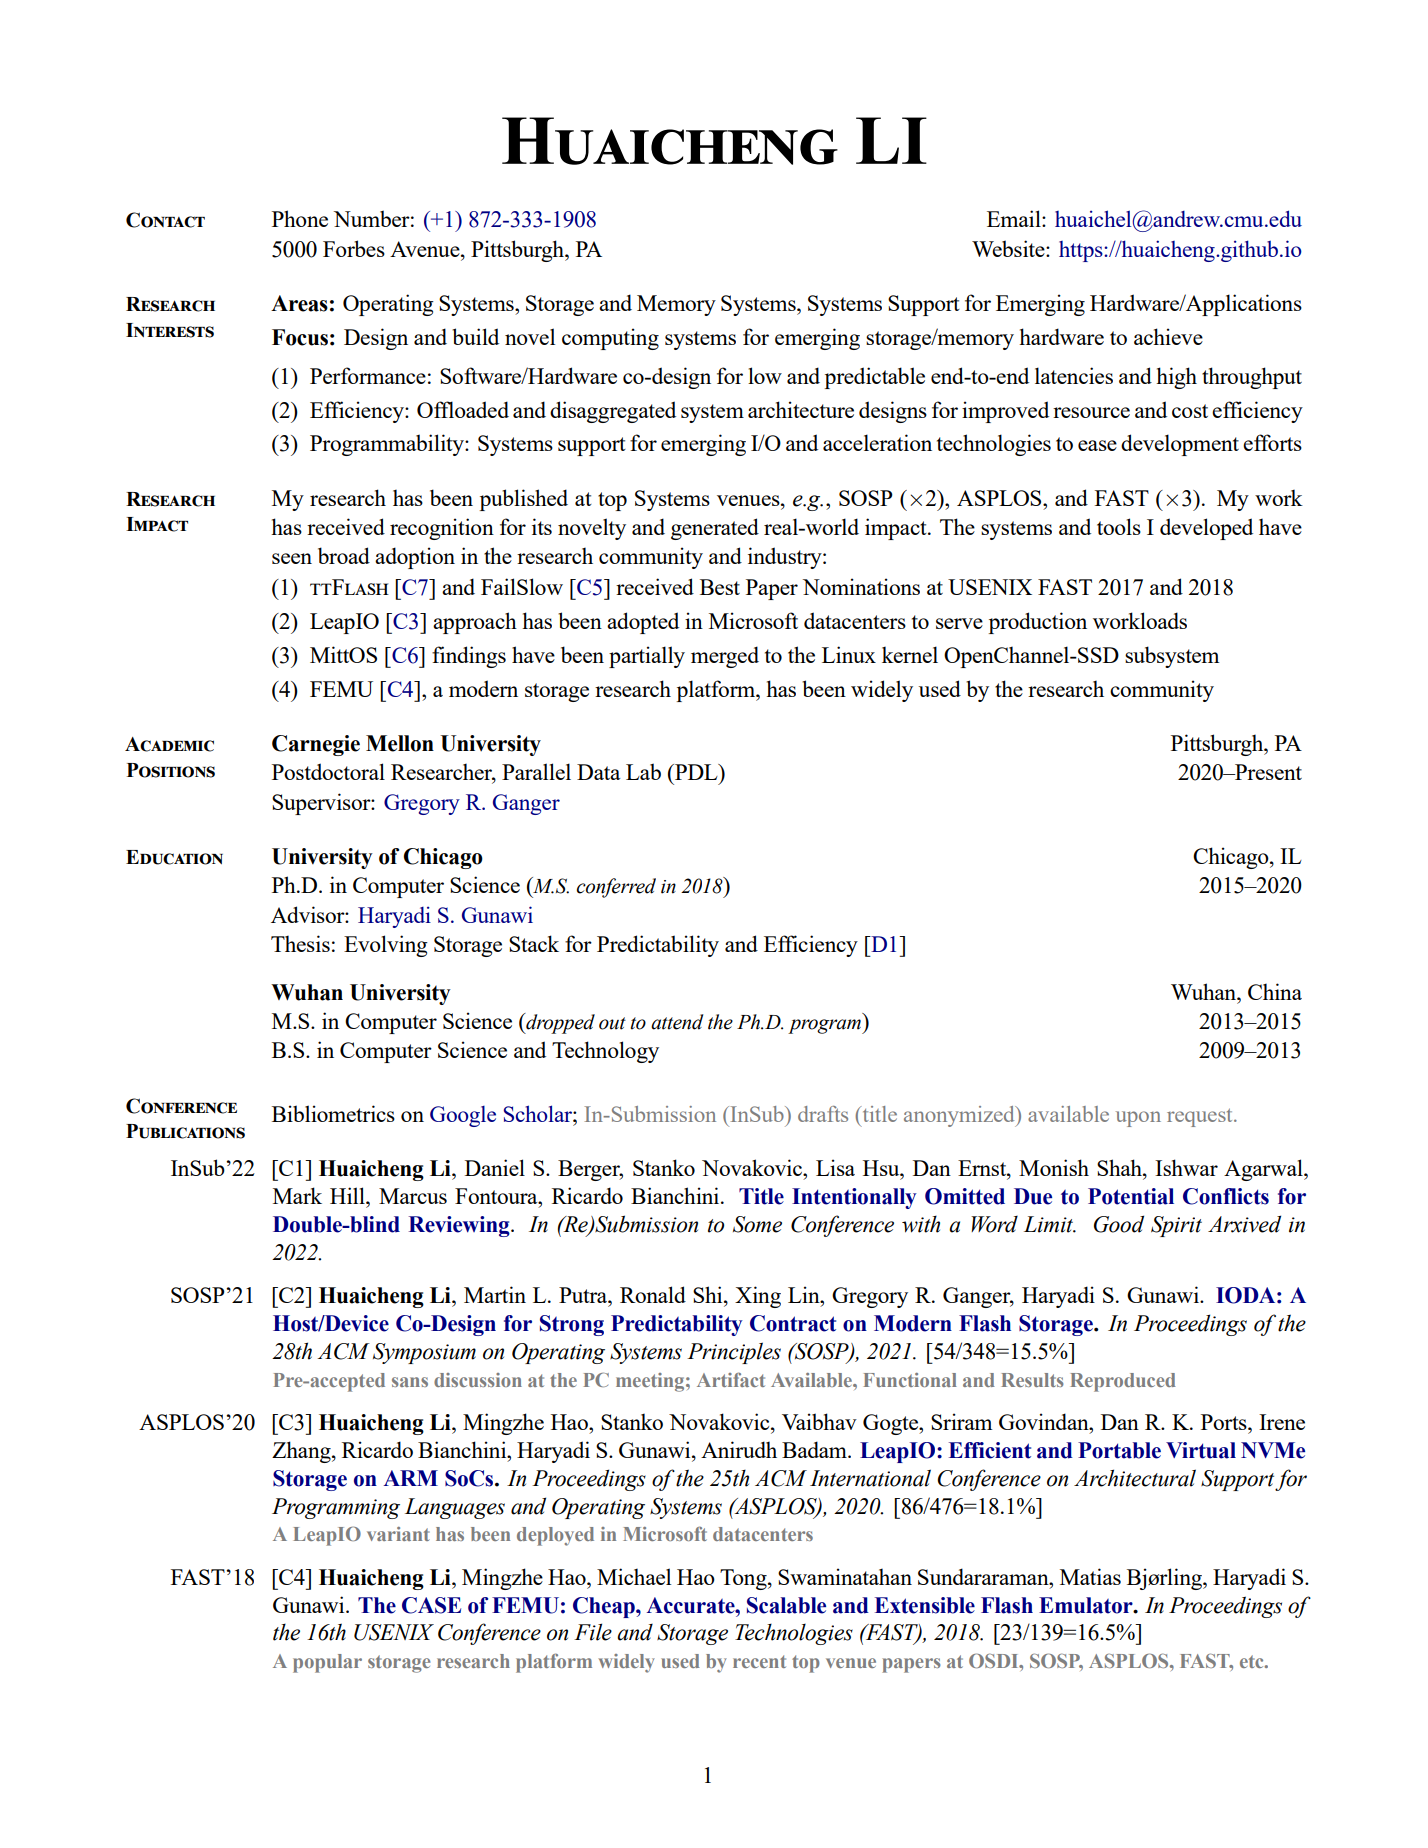 This image has height=1848, width=1428. I want to click on Best, so click(720, 587).
